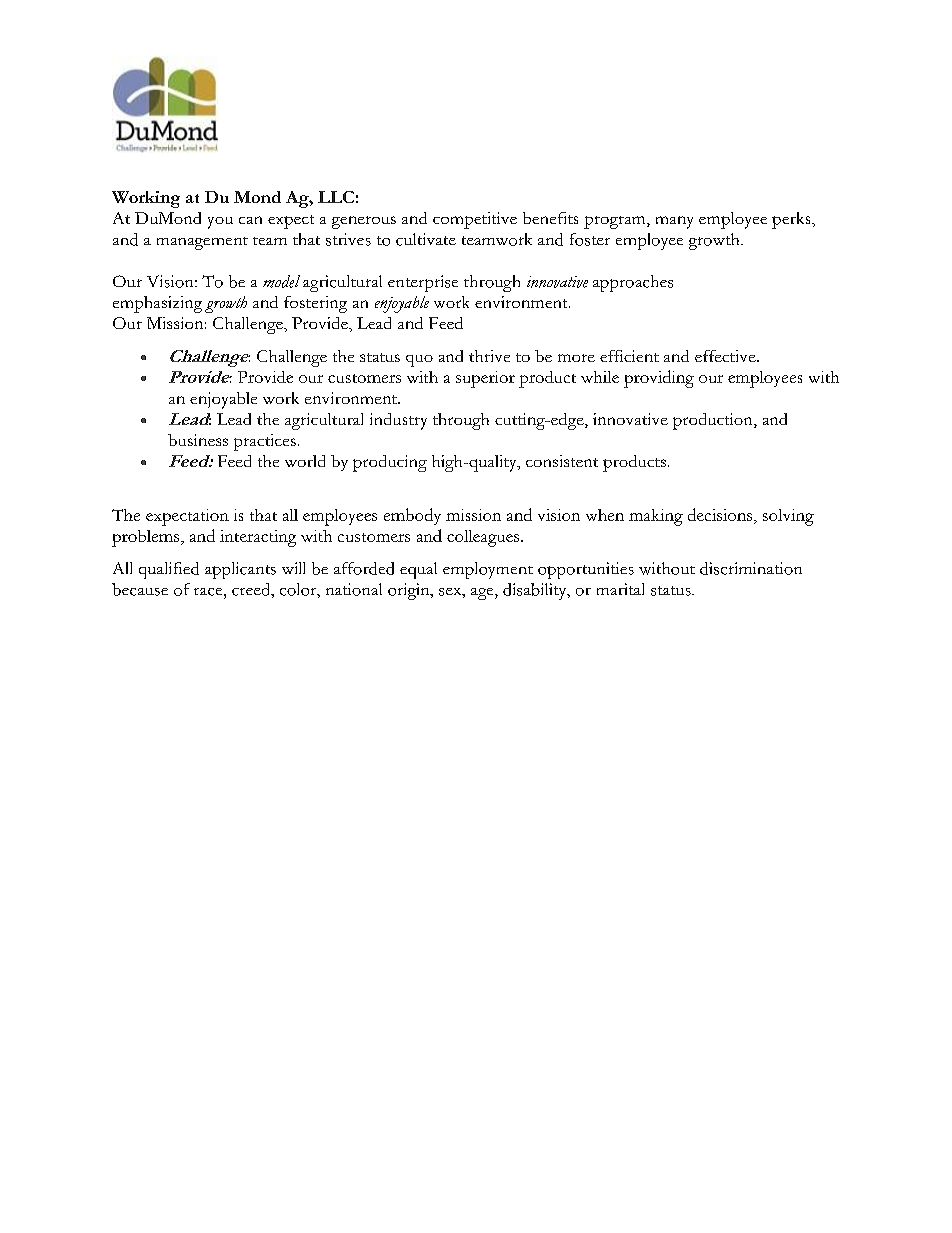 This image has height=1233, width=952. What do you see at coordinates (390, 463) in the image?
I see `producing` at bounding box center [390, 463].
